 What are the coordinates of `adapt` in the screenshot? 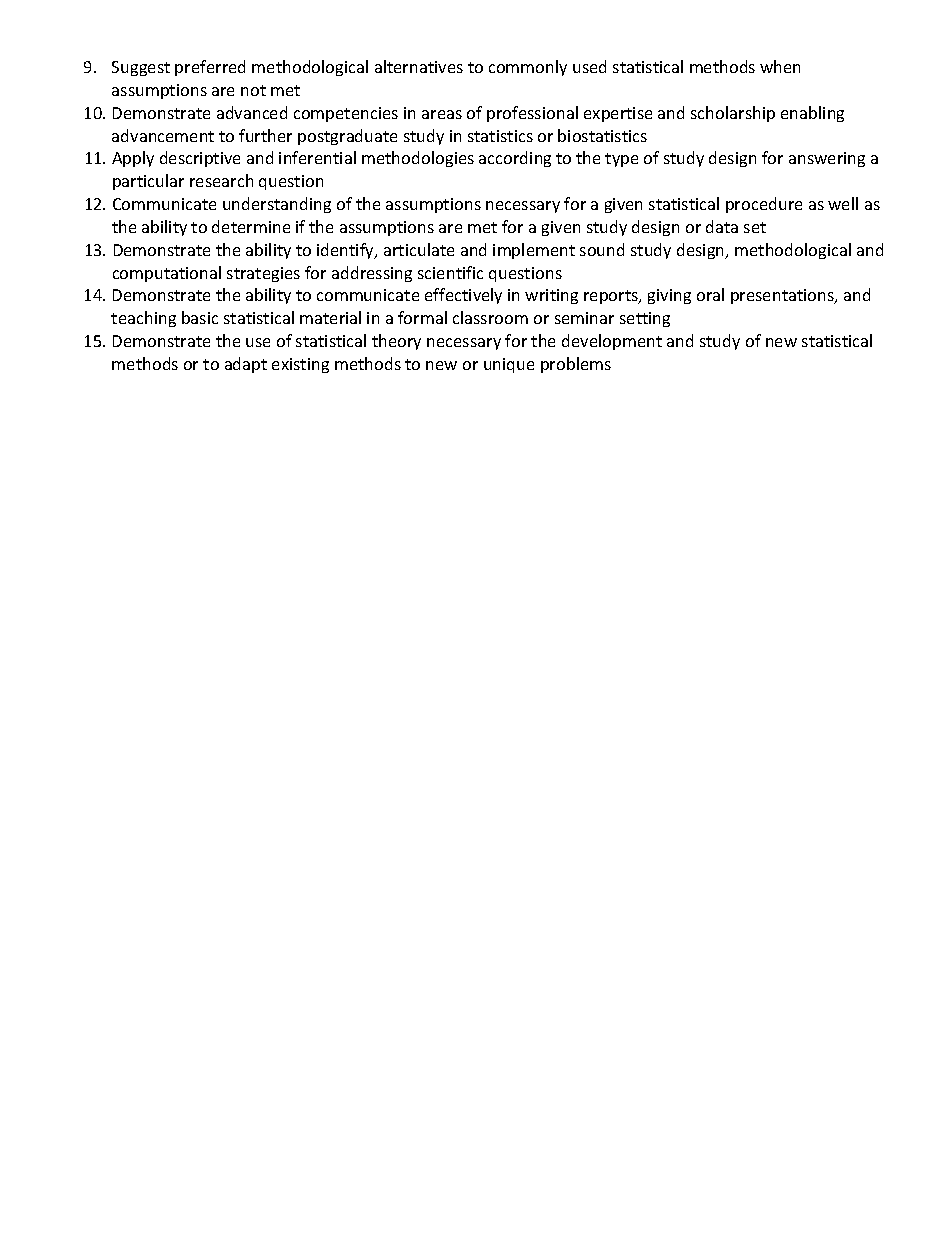 It's located at (246, 365).
